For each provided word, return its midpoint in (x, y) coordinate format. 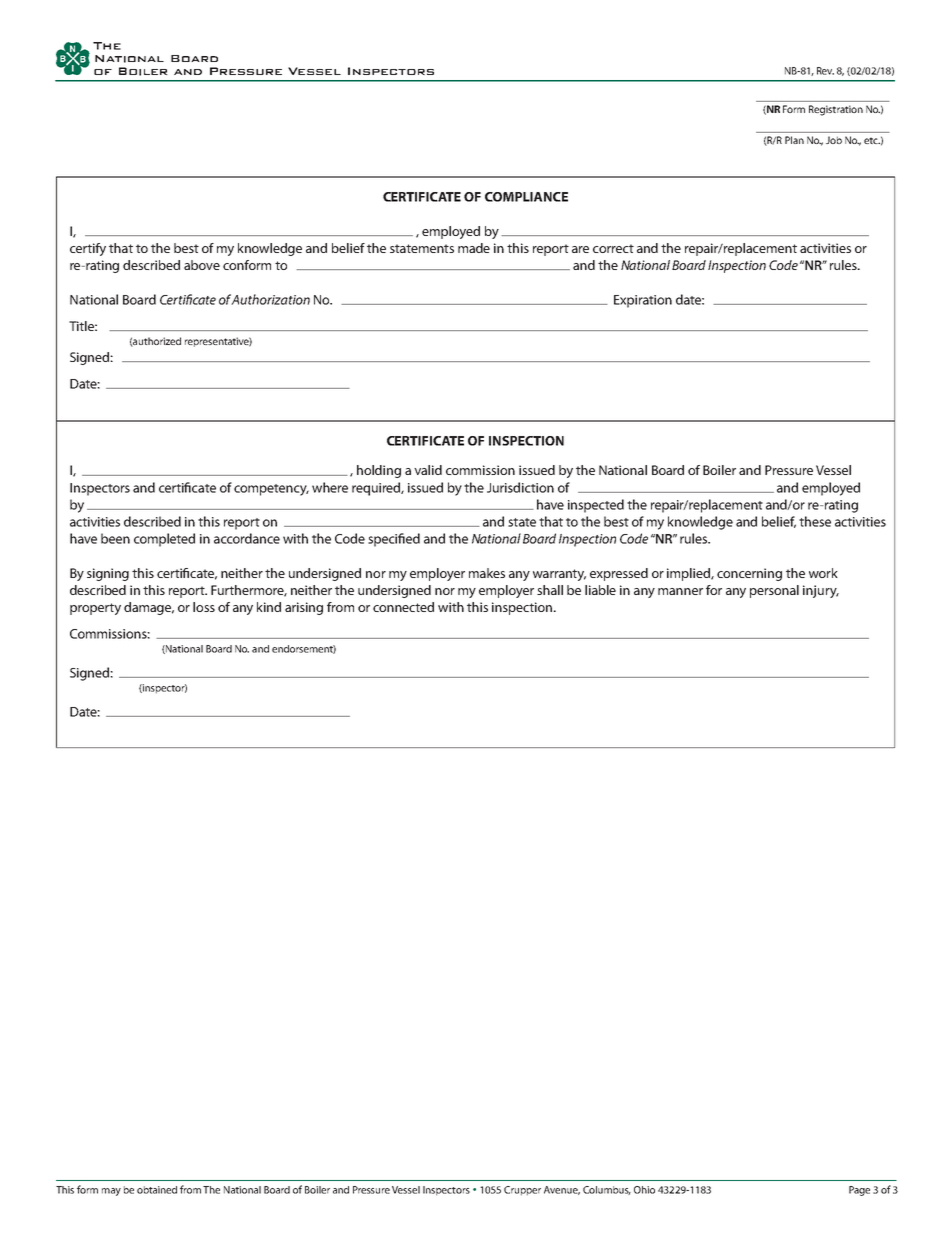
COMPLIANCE (526, 197)
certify (88, 249)
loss (204, 607)
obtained (157, 1190)
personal (774, 591)
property (95, 609)
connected (403, 607)
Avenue (562, 1190)
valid (428, 470)
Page (859, 1191)
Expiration (643, 301)
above (202, 265)
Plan (794, 140)
